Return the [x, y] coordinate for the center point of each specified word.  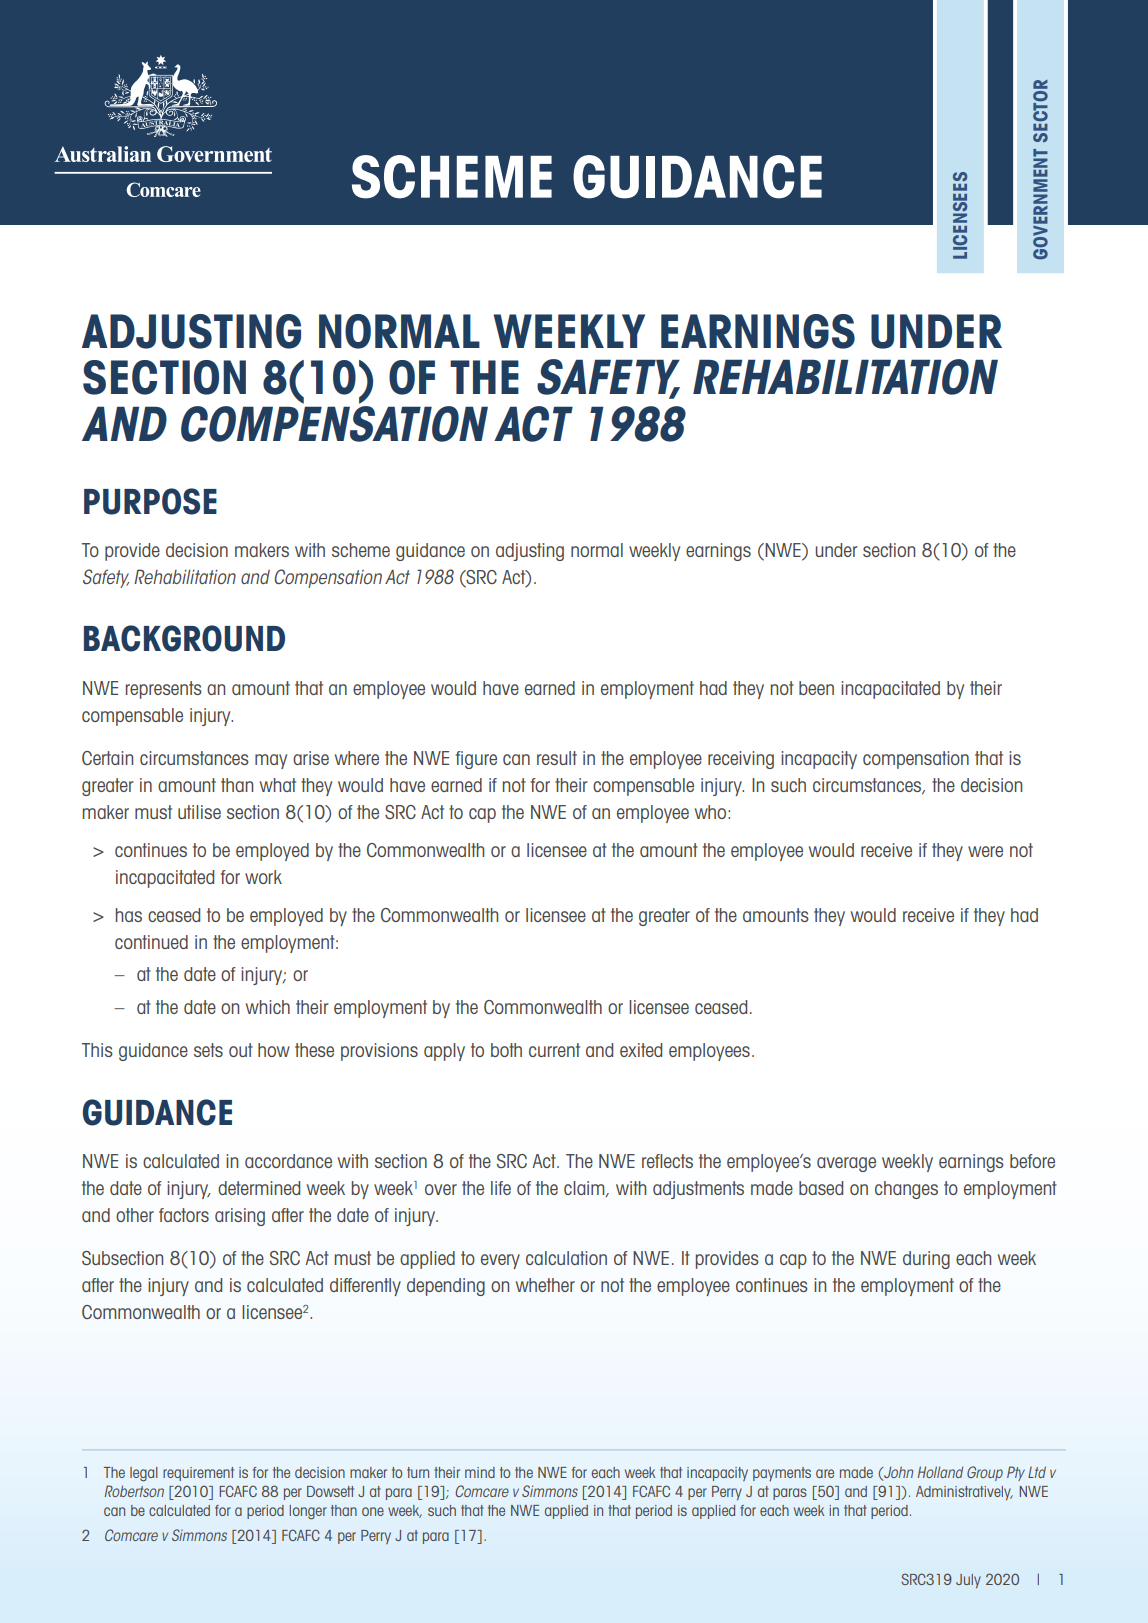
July [968, 1581]
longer [308, 1512]
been [816, 688]
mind [480, 1472]
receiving [741, 760]
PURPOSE [150, 501]
